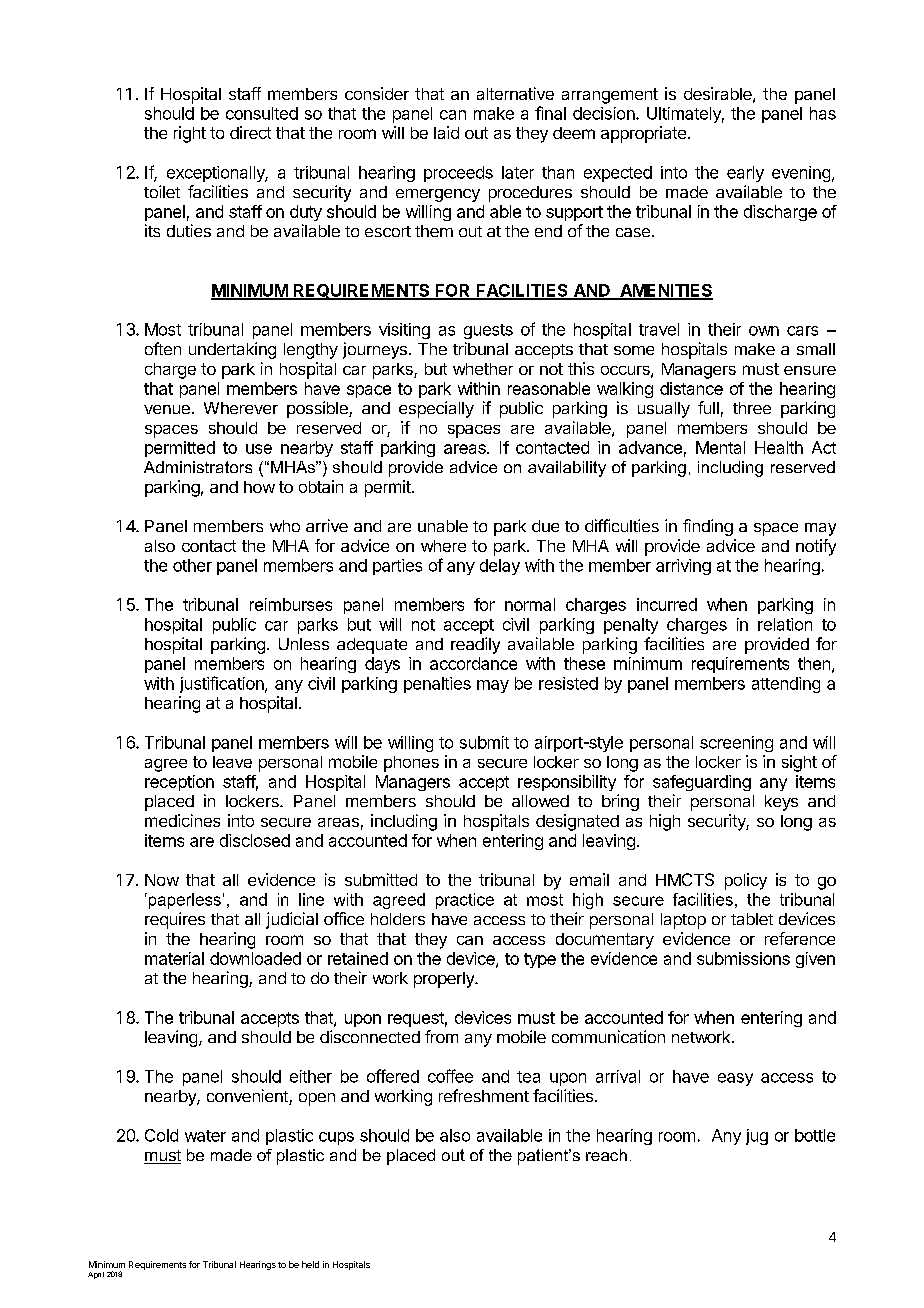  I want to click on justification, so click(223, 684).
